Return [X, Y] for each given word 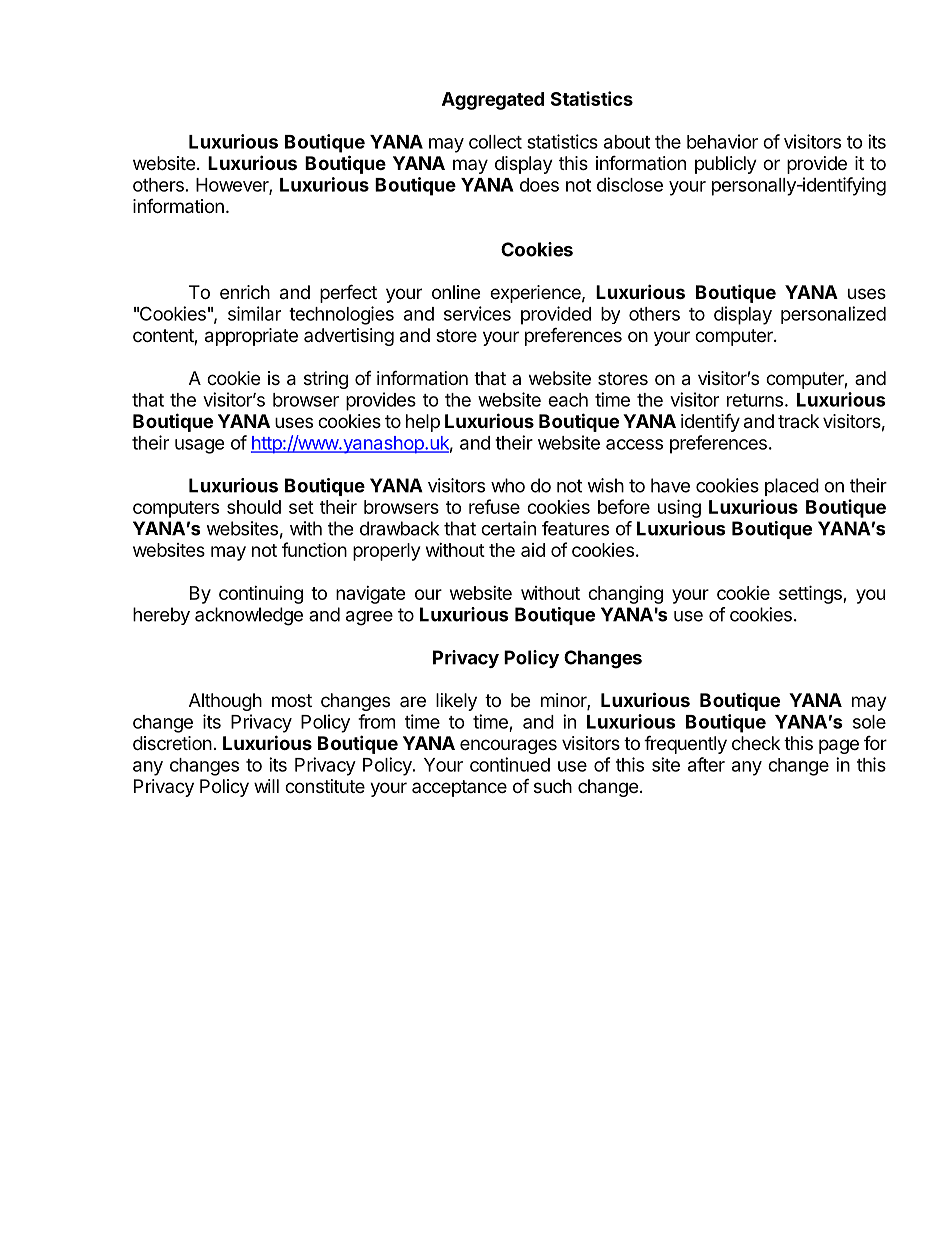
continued [510, 764]
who [508, 485]
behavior [722, 141]
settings [811, 594]
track [798, 421]
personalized [833, 315]
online [456, 292]
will [266, 786]
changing [625, 595]
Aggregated [493, 101]
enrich [245, 292]
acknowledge [249, 616]
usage [199, 446]
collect [495, 142]
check [756, 743]
